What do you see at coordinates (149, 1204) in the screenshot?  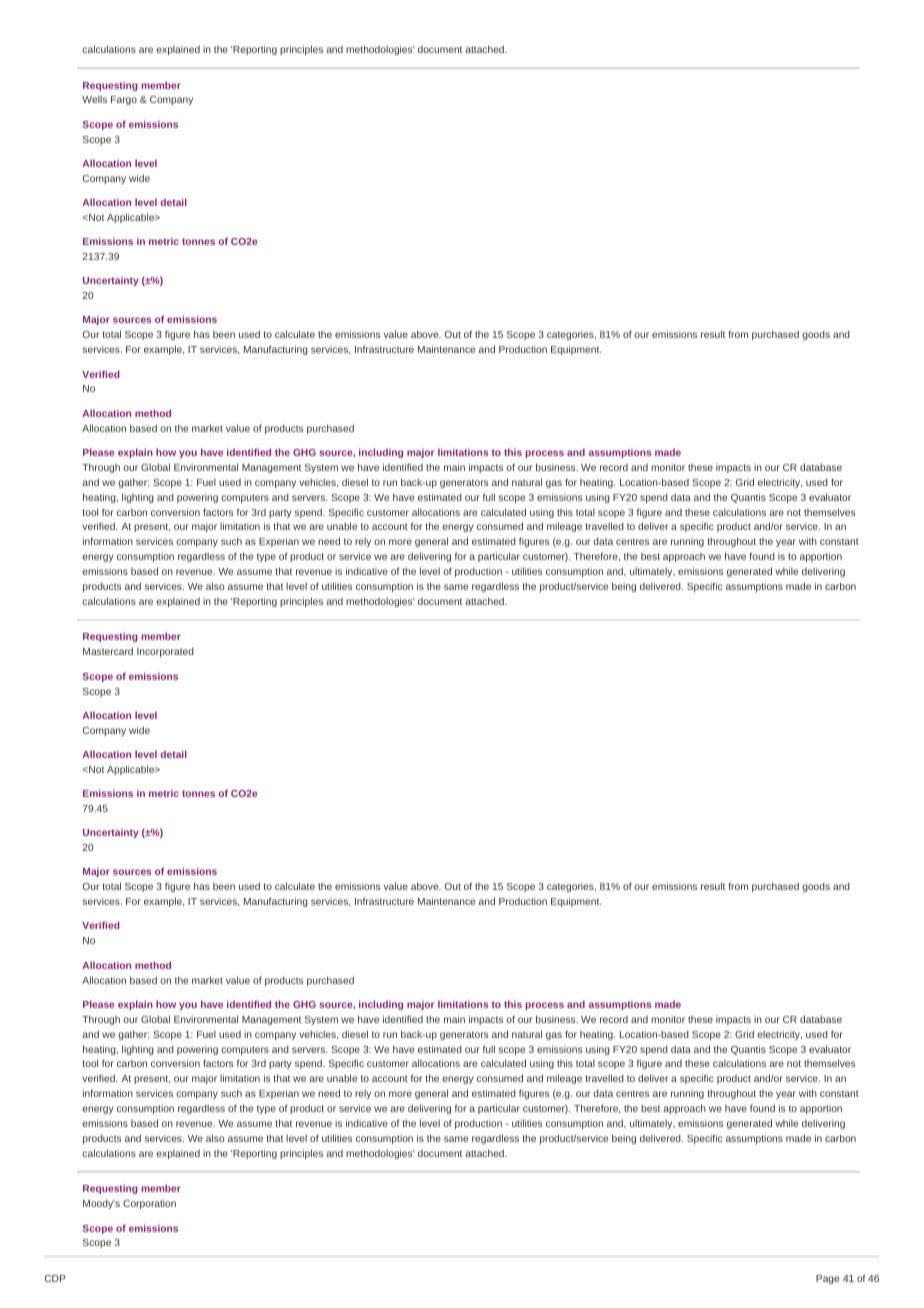 I see `Corporation` at bounding box center [149, 1204].
